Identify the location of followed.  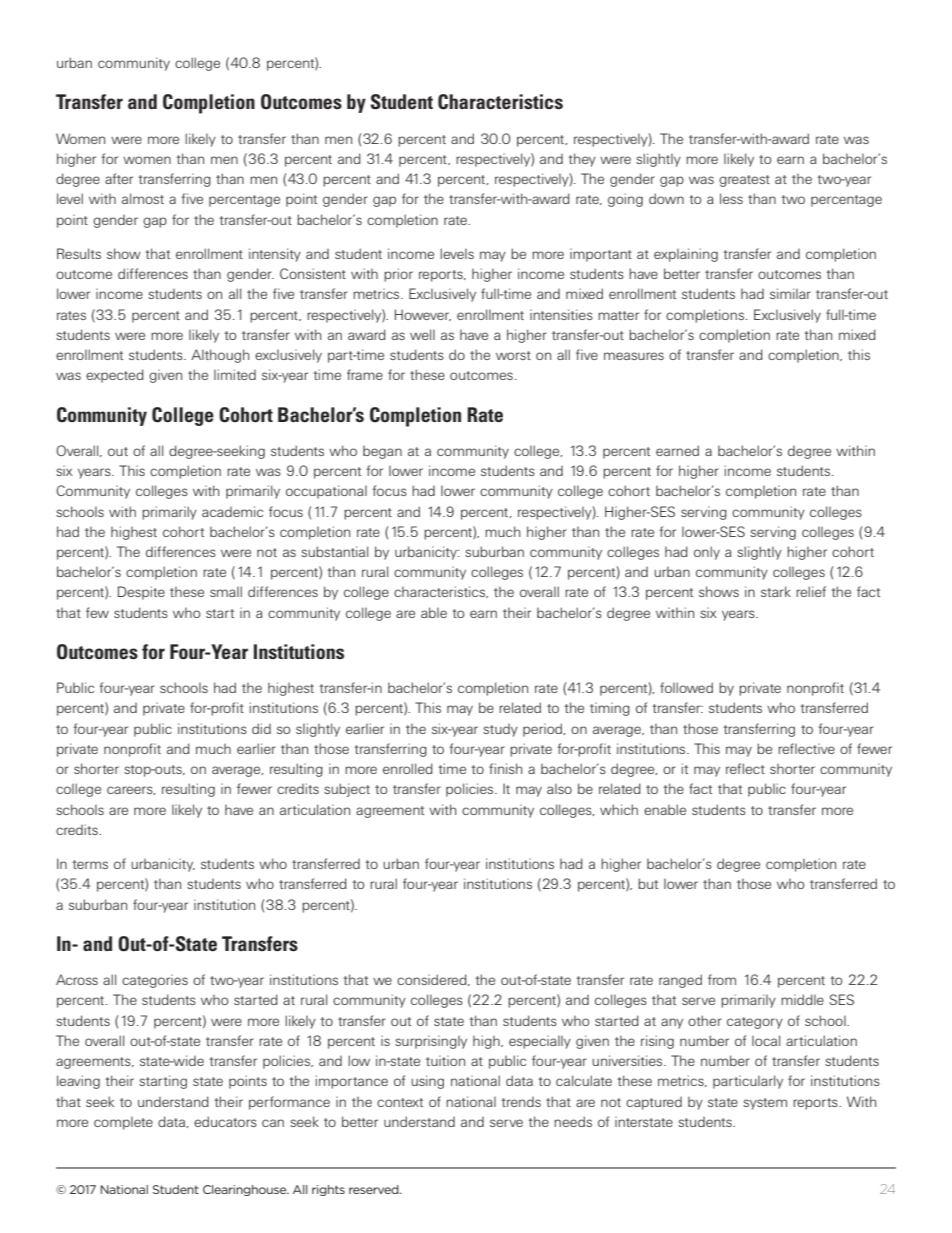
(686, 687).
